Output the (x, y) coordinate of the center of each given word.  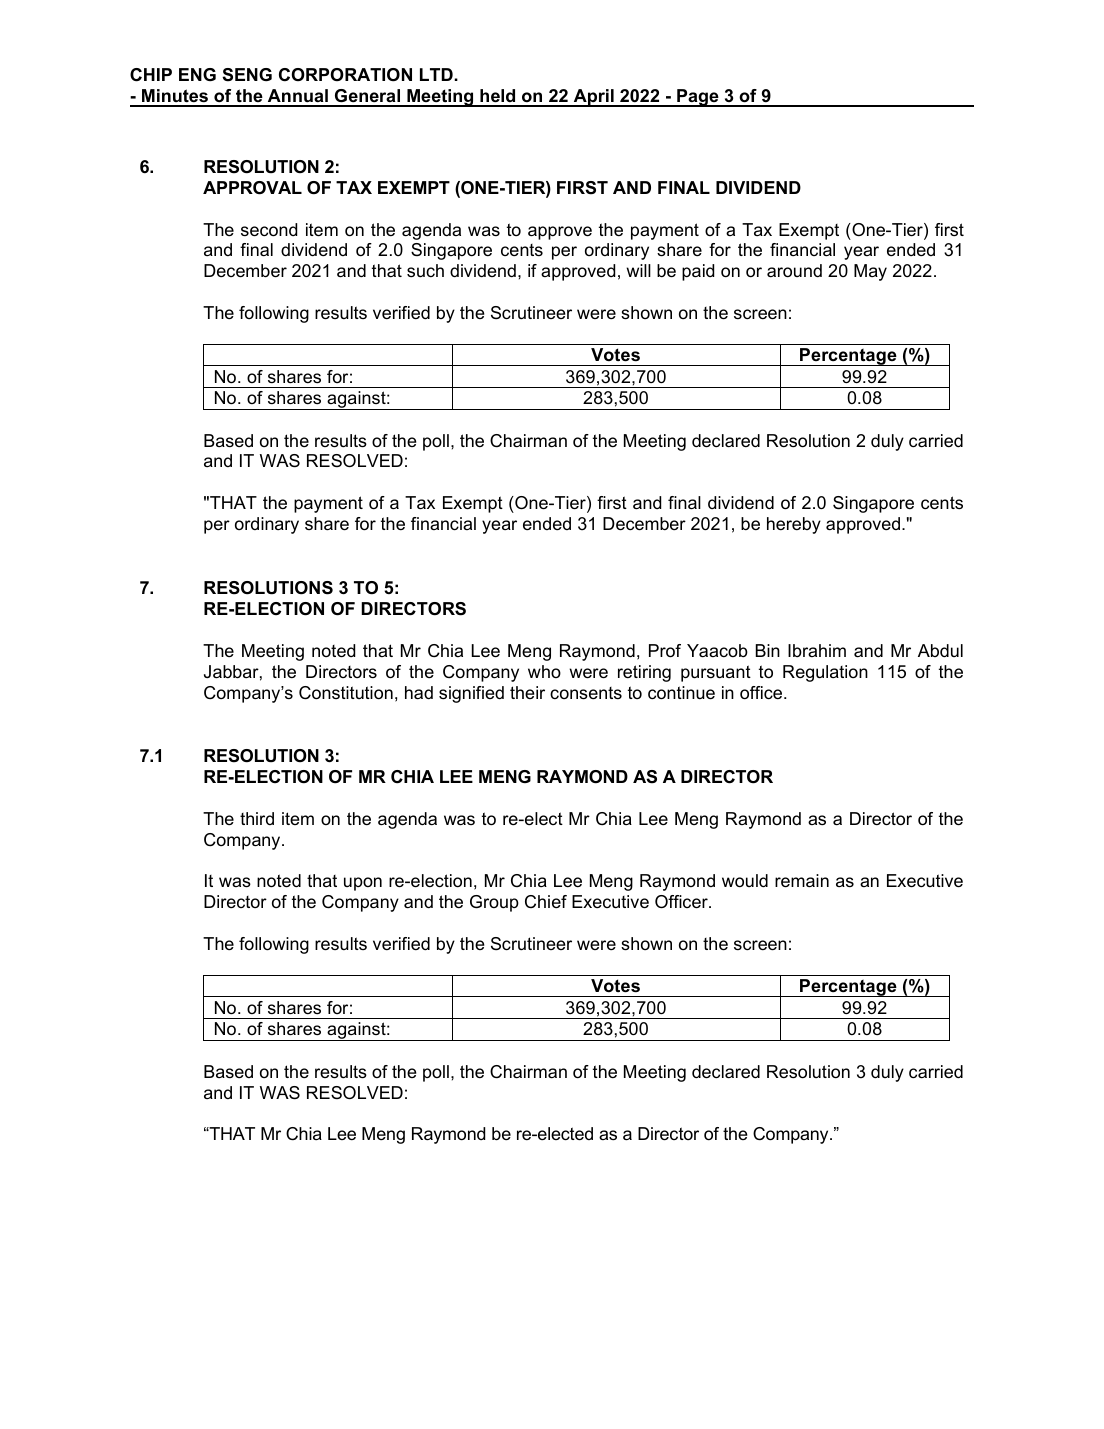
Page (698, 98)
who (544, 671)
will (638, 270)
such (425, 271)
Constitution (346, 693)
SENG (247, 75)
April (593, 98)
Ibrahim (817, 650)
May (870, 272)
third (257, 818)
